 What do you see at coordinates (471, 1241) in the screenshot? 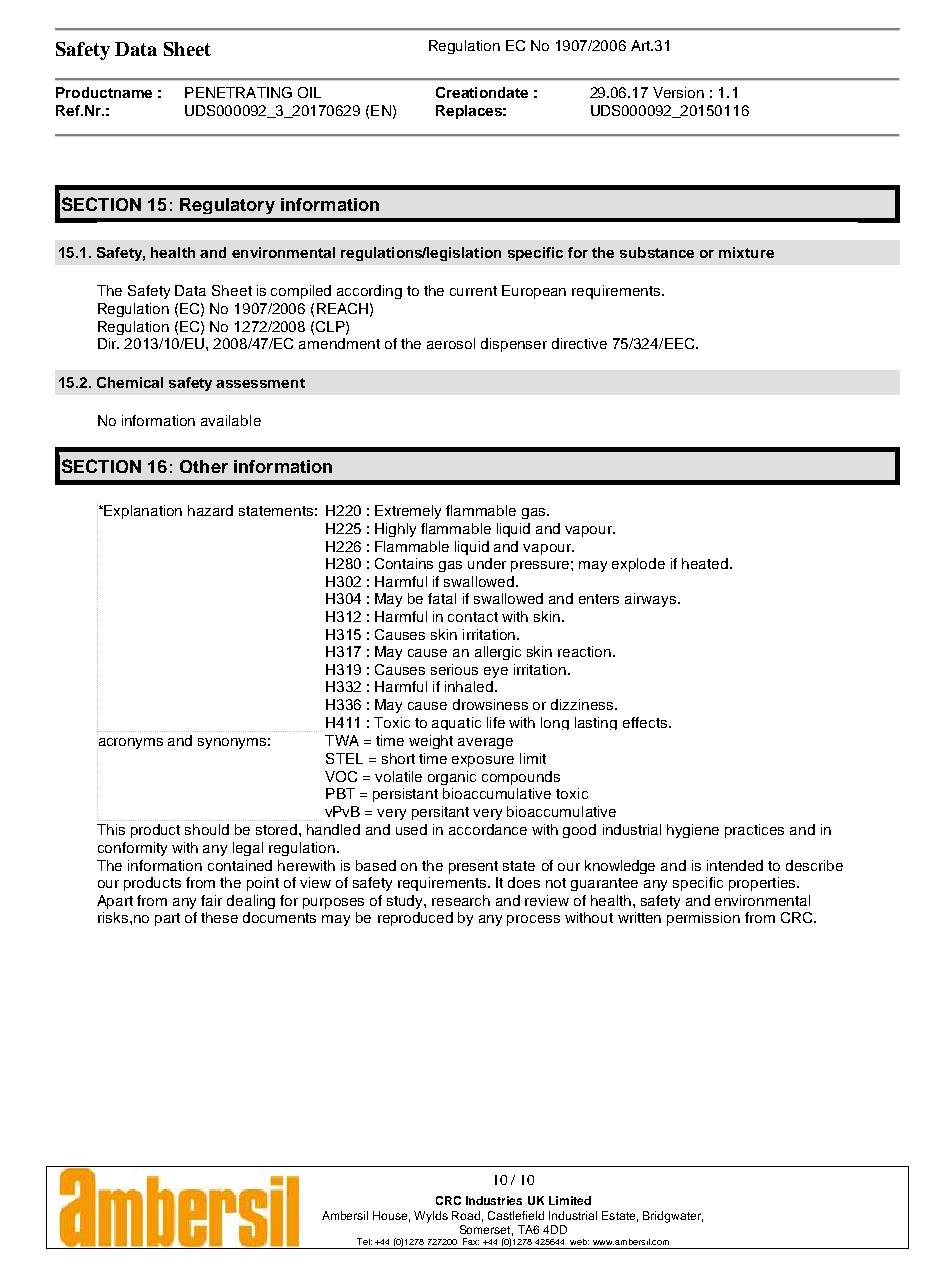
I see `Fax` at bounding box center [471, 1241].
